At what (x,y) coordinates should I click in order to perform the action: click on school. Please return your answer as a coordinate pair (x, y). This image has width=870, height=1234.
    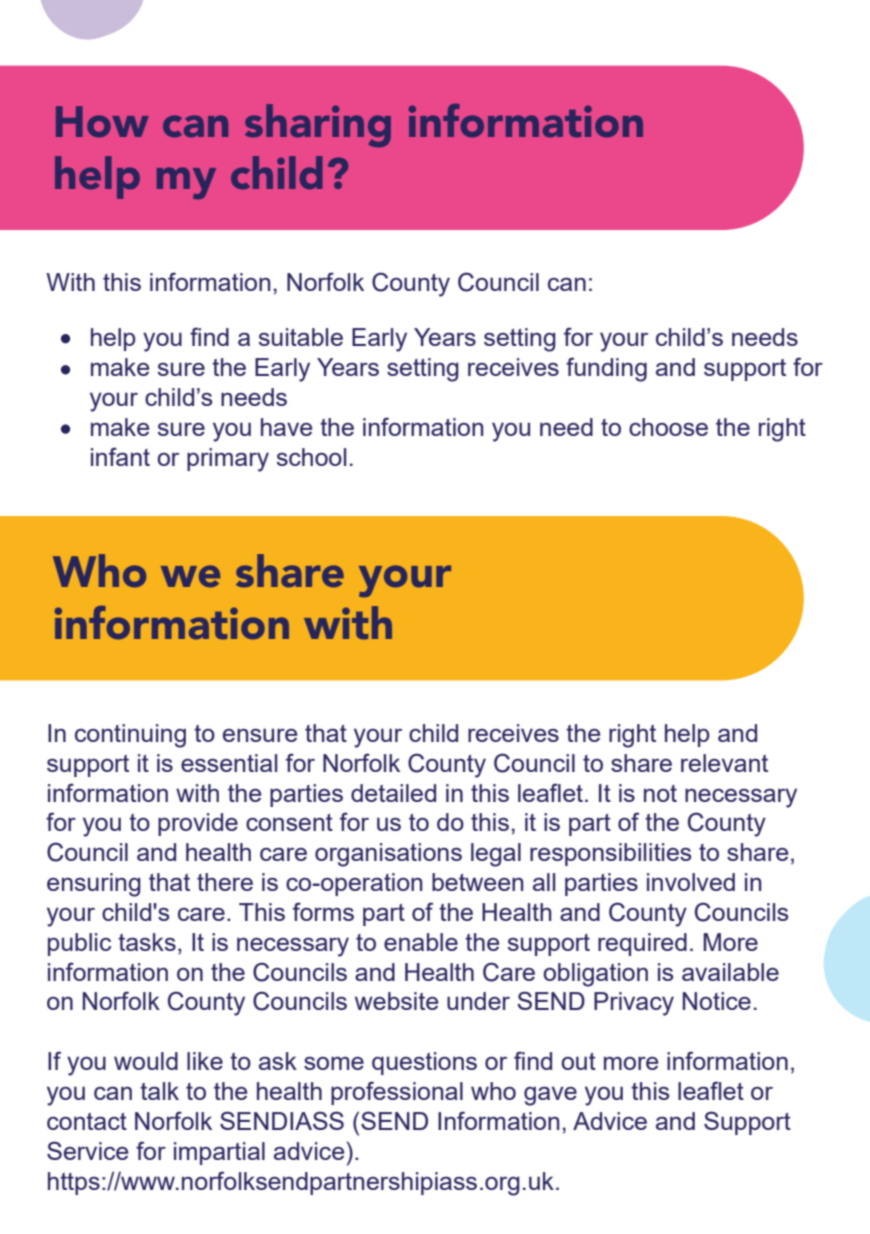
    Looking at the image, I should click on (311, 457).
